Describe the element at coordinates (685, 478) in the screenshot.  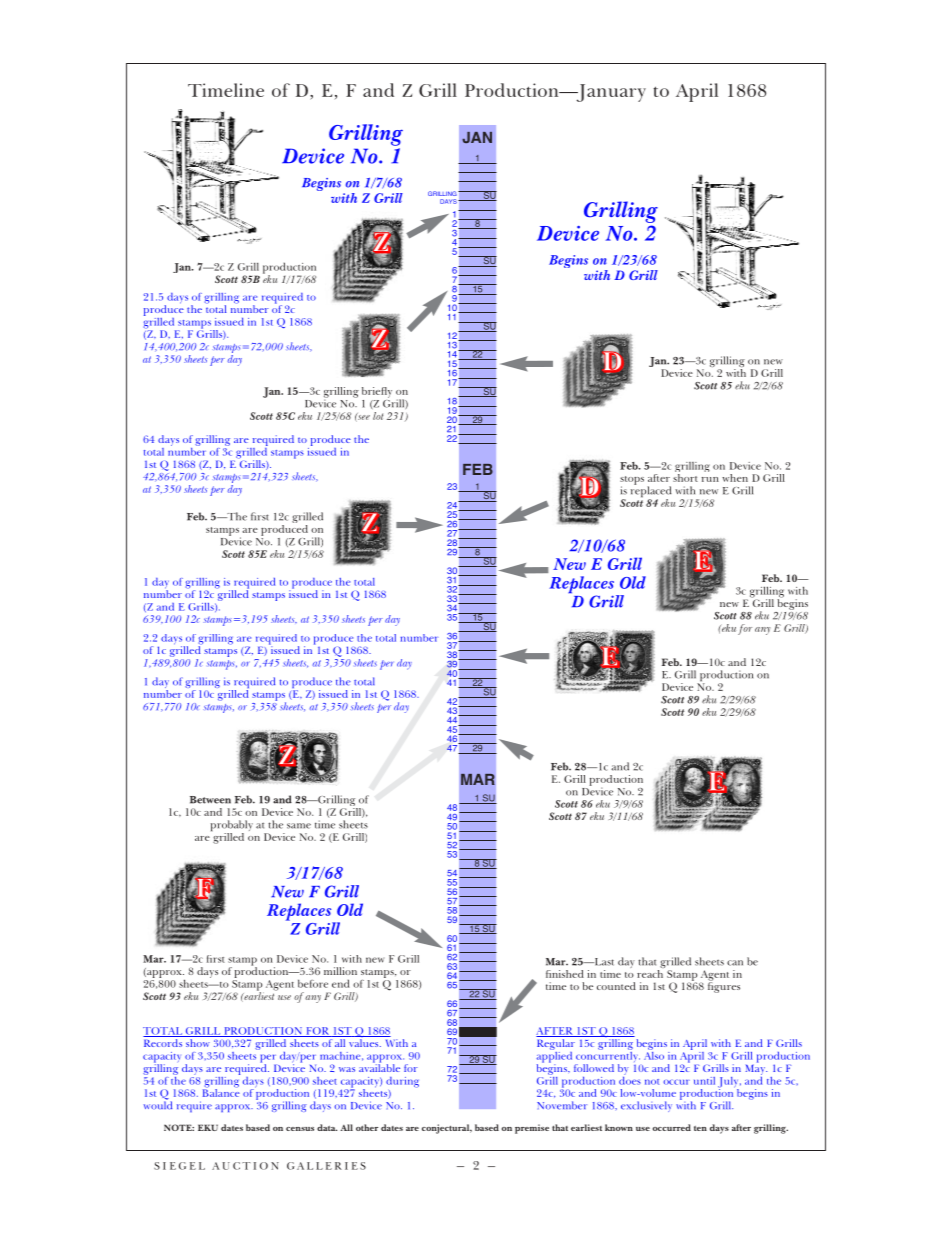
I see `short` at that location.
